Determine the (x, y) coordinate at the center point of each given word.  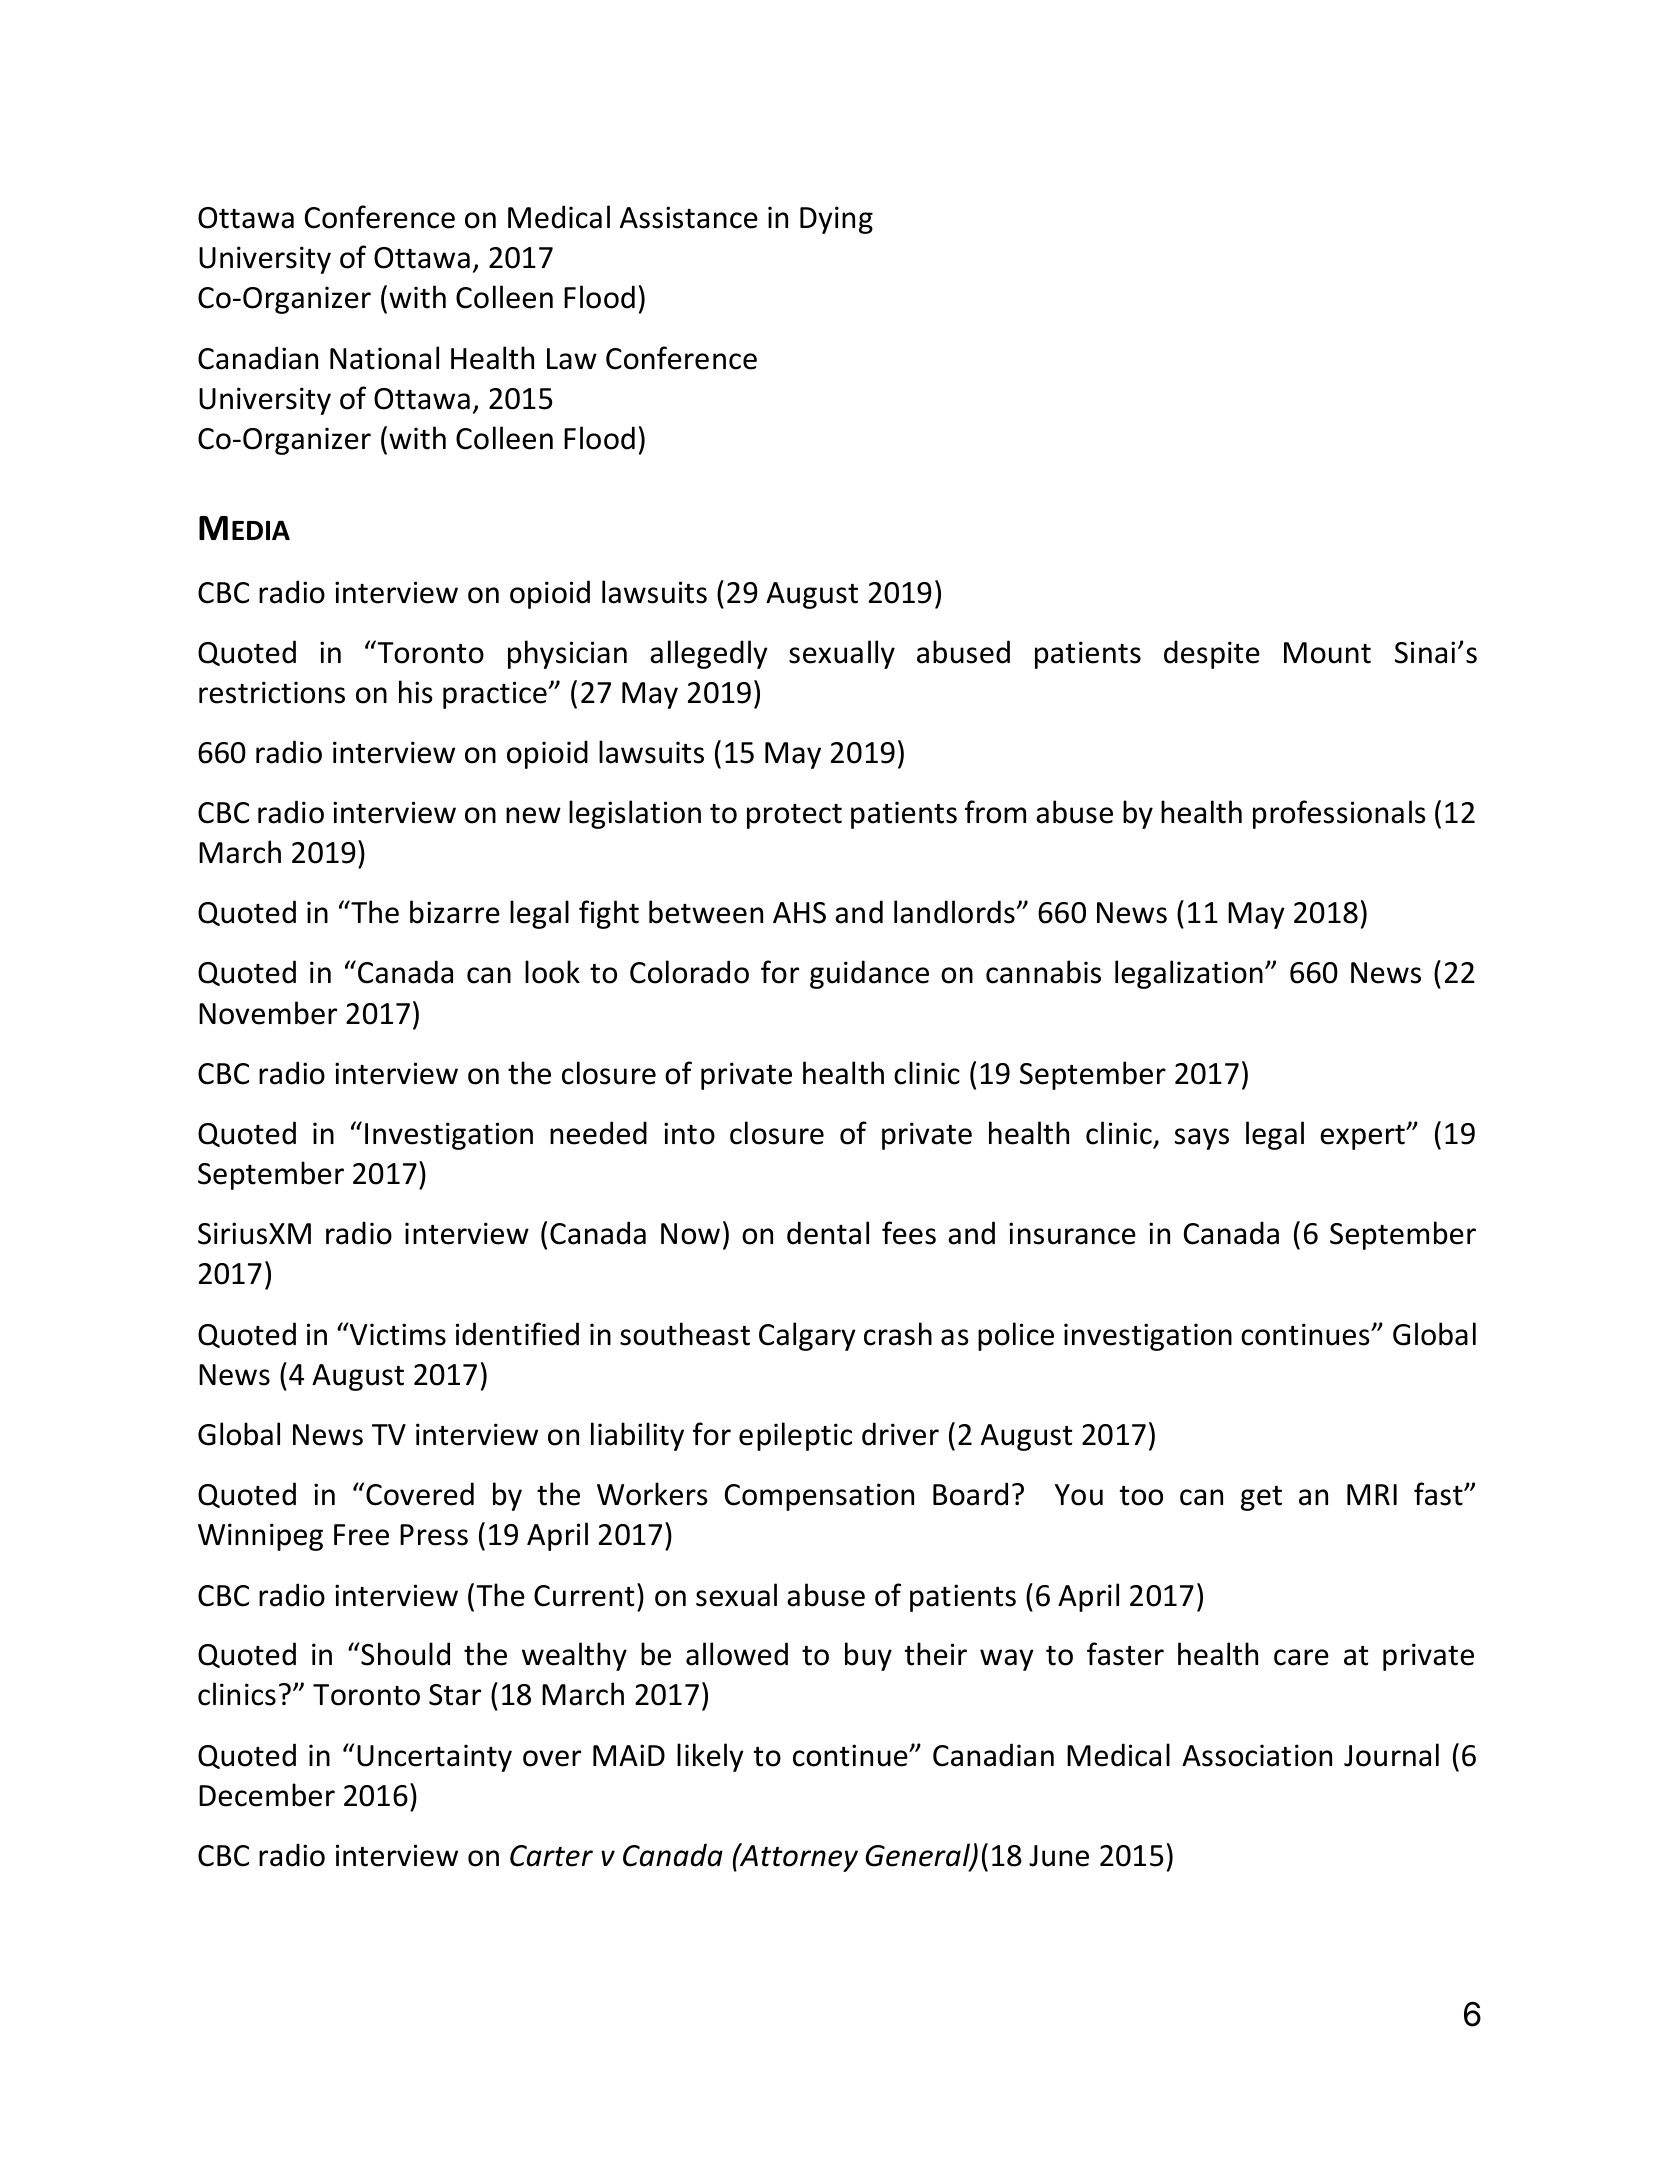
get (1261, 1498)
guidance (869, 974)
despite (1212, 654)
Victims (396, 1334)
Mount (1327, 653)
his (416, 692)
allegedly (709, 654)
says (1202, 1139)
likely (710, 1757)
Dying (836, 220)
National (384, 358)
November (268, 1013)
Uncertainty (434, 1758)
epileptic (795, 1436)
